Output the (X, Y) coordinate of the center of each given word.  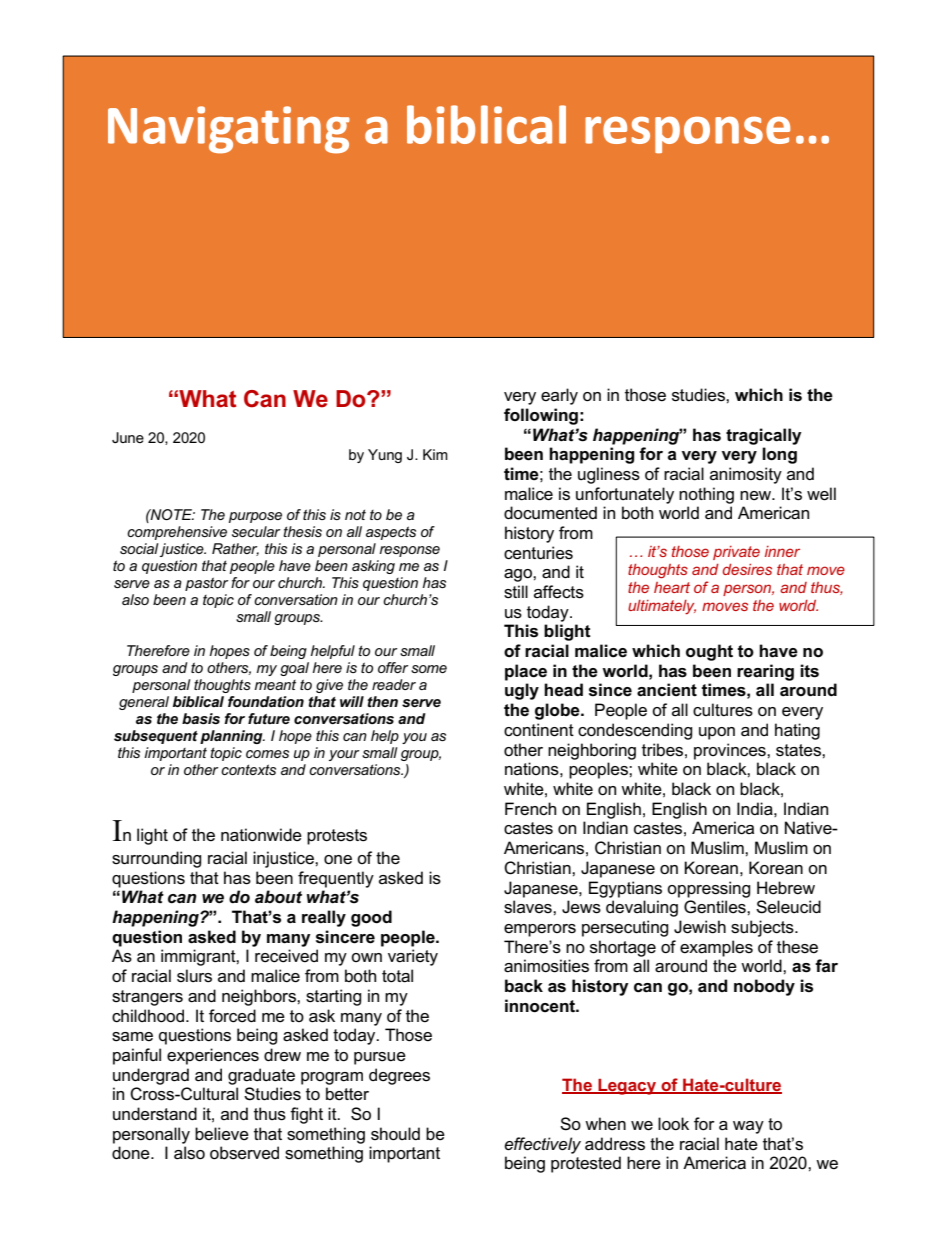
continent (539, 730)
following (541, 416)
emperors (540, 930)
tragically (764, 436)
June (128, 437)
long (779, 455)
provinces (731, 751)
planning (232, 737)
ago (519, 575)
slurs (194, 976)
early (559, 396)
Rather (235, 549)
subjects (763, 928)
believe (222, 1134)
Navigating (229, 130)
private (736, 553)
